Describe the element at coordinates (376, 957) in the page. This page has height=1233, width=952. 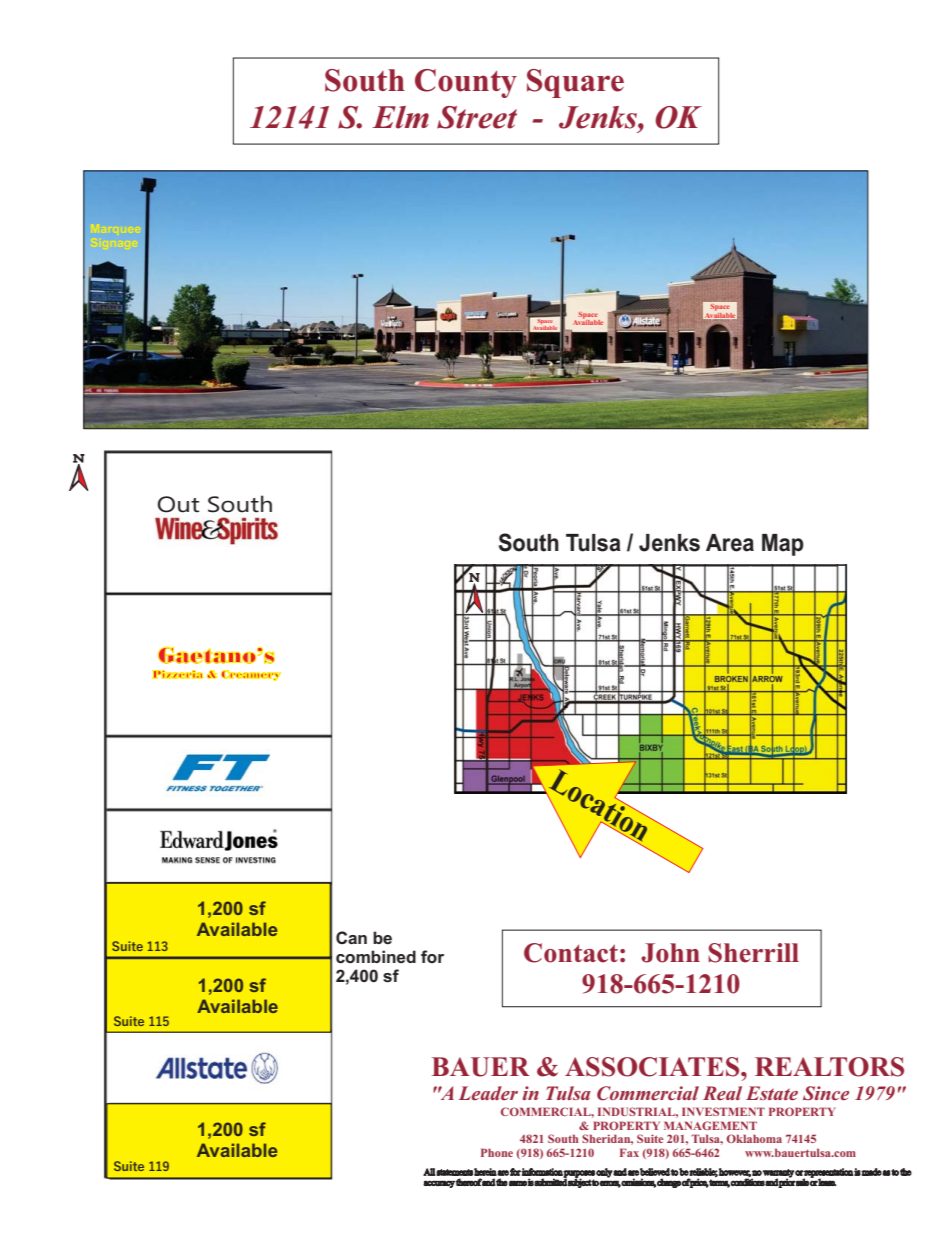
I see `combined` at that location.
